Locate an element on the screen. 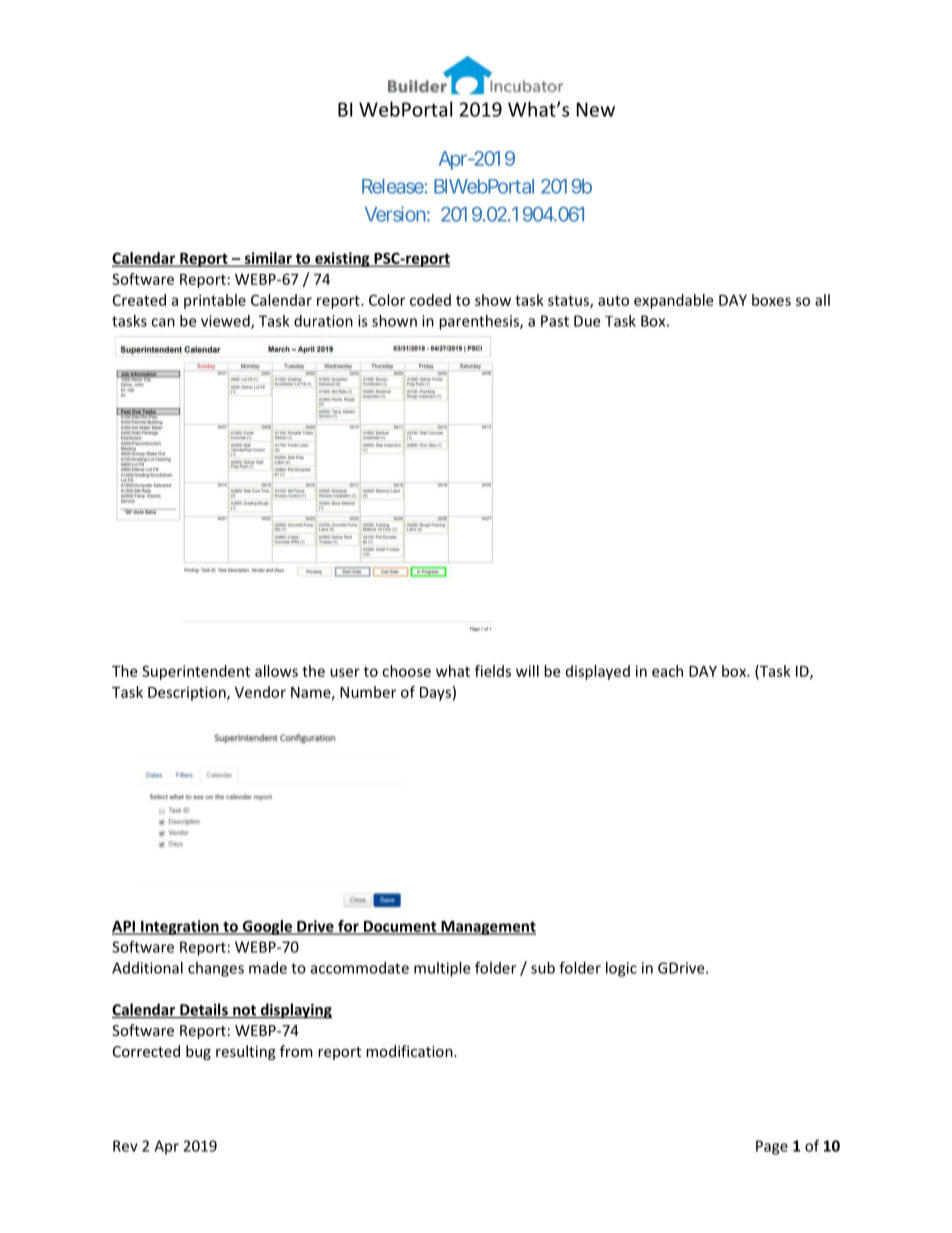  boxes is located at coordinates (771, 300).
